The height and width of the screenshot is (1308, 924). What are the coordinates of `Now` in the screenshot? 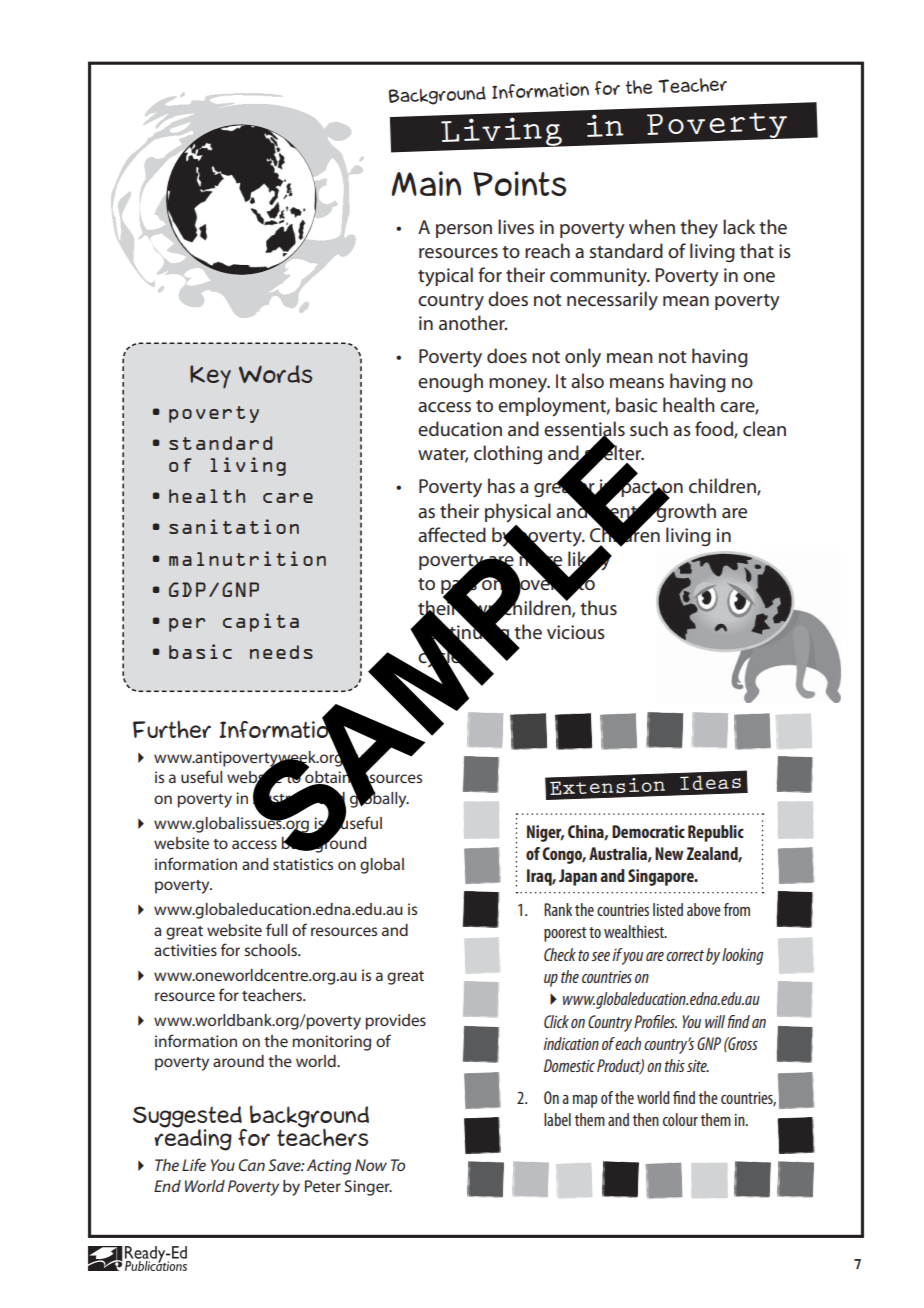 It's located at (371, 1165).
